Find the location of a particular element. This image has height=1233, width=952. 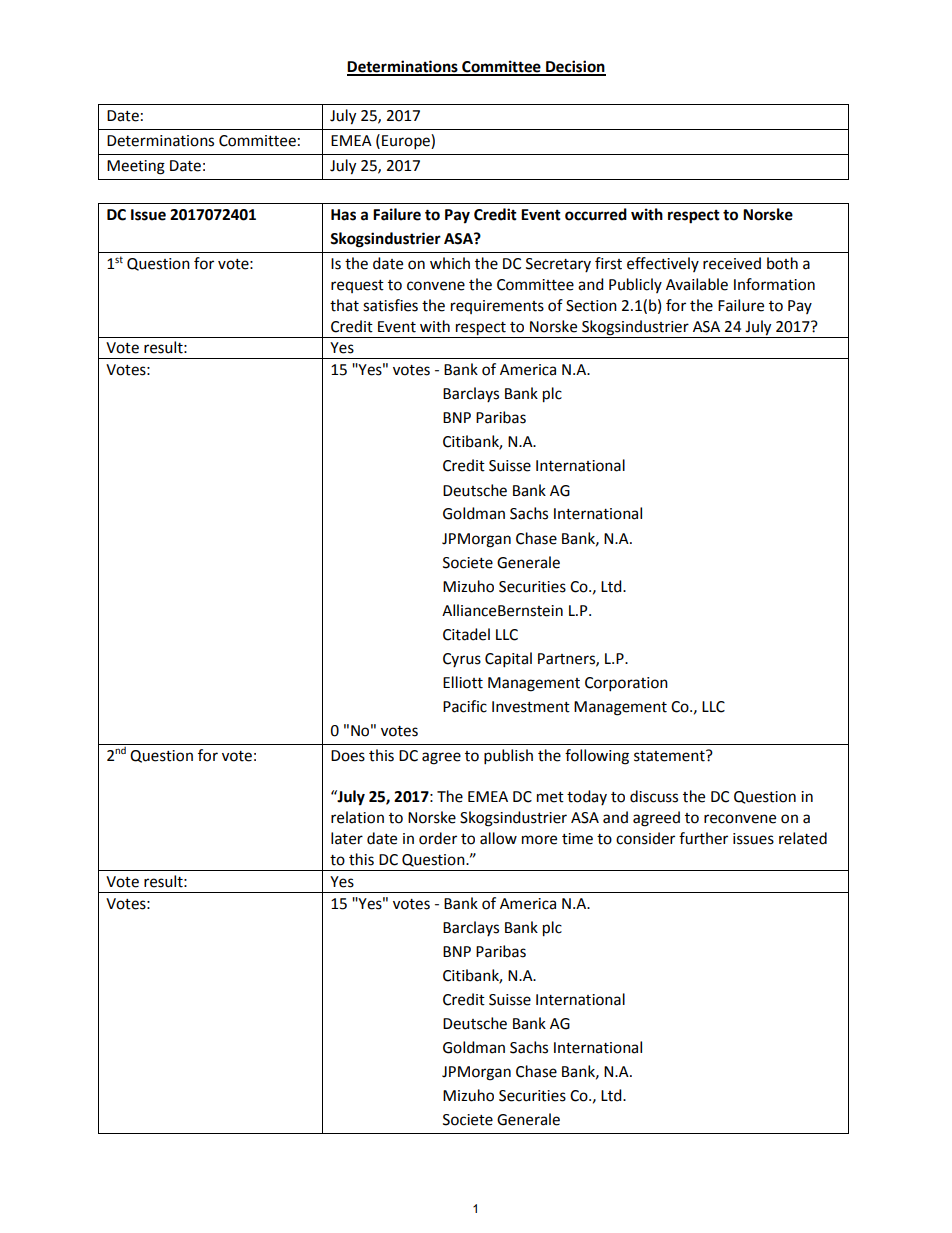

Corporation is located at coordinates (626, 684).
